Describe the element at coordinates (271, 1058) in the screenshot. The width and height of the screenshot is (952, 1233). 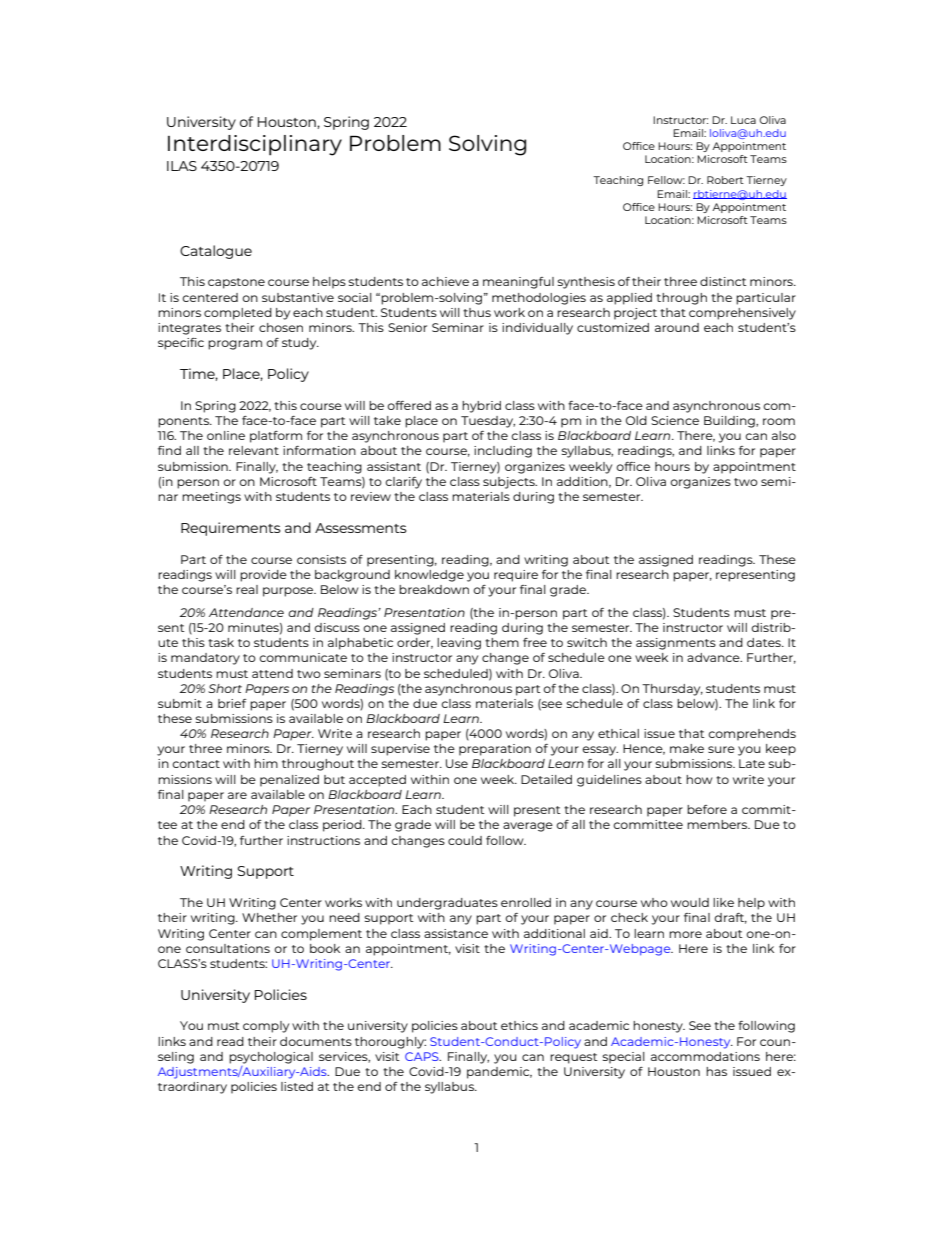
I see `psychological` at that location.
